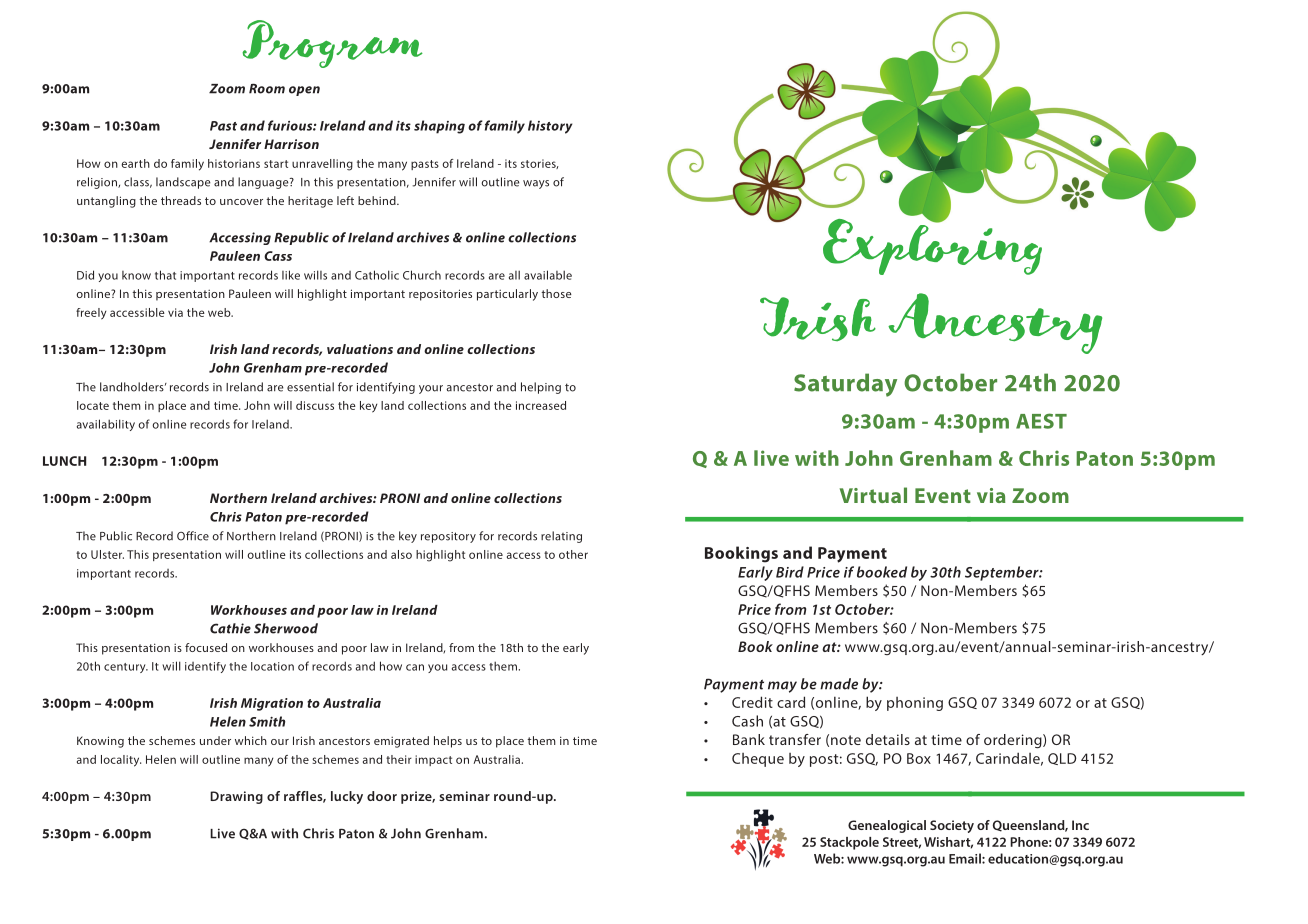 The image size is (1308, 924). What do you see at coordinates (845, 385) in the image?
I see `Saturday` at bounding box center [845, 385].
